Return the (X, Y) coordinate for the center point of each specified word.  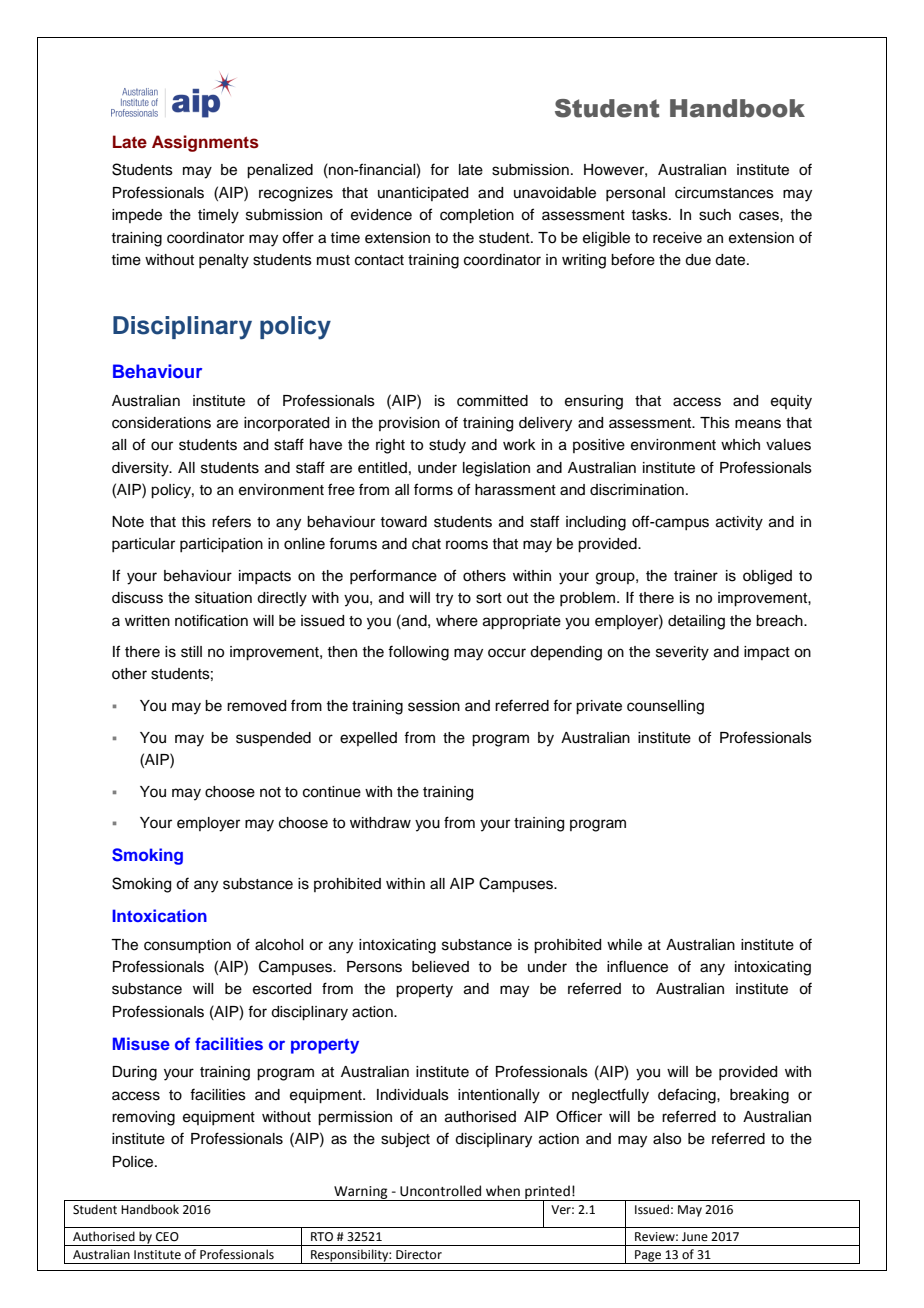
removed (256, 706)
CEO (167, 1237)
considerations (161, 423)
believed (440, 967)
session (434, 706)
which (740, 445)
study (447, 446)
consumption (187, 946)
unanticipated (423, 194)
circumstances (724, 193)
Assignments (205, 143)
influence (637, 966)
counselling (665, 707)
